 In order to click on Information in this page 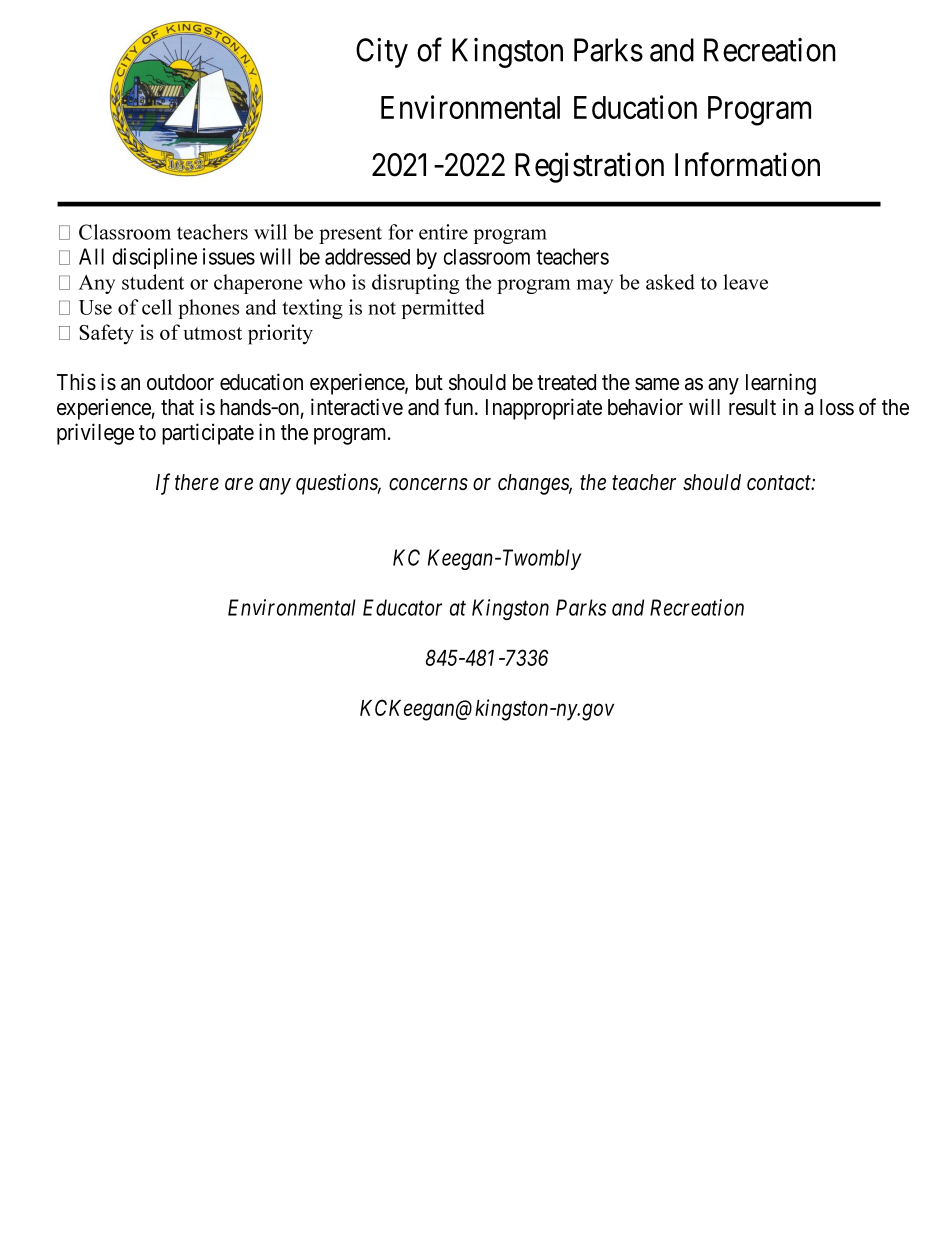, I will do `click(747, 164)`.
